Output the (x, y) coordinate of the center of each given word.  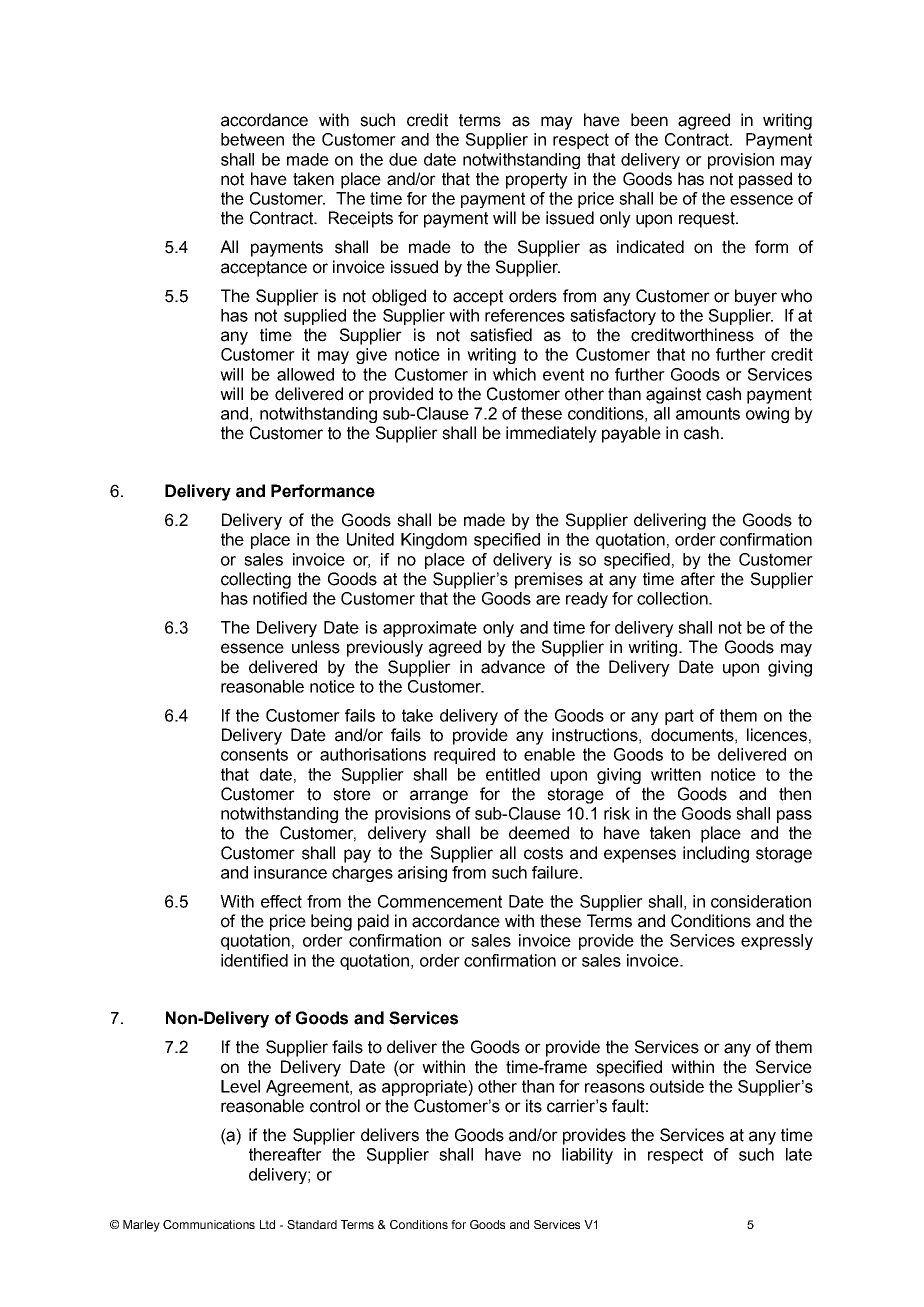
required (464, 756)
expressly (777, 942)
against (673, 395)
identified (254, 960)
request (708, 220)
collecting (256, 580)
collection (673, 598)
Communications (209, 1224)
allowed (305, 374)
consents (254, 754)
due (403, 159)
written (676, 774)
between (252, 139)
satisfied (501, 335)
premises (549, 580)
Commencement (440, 901)
